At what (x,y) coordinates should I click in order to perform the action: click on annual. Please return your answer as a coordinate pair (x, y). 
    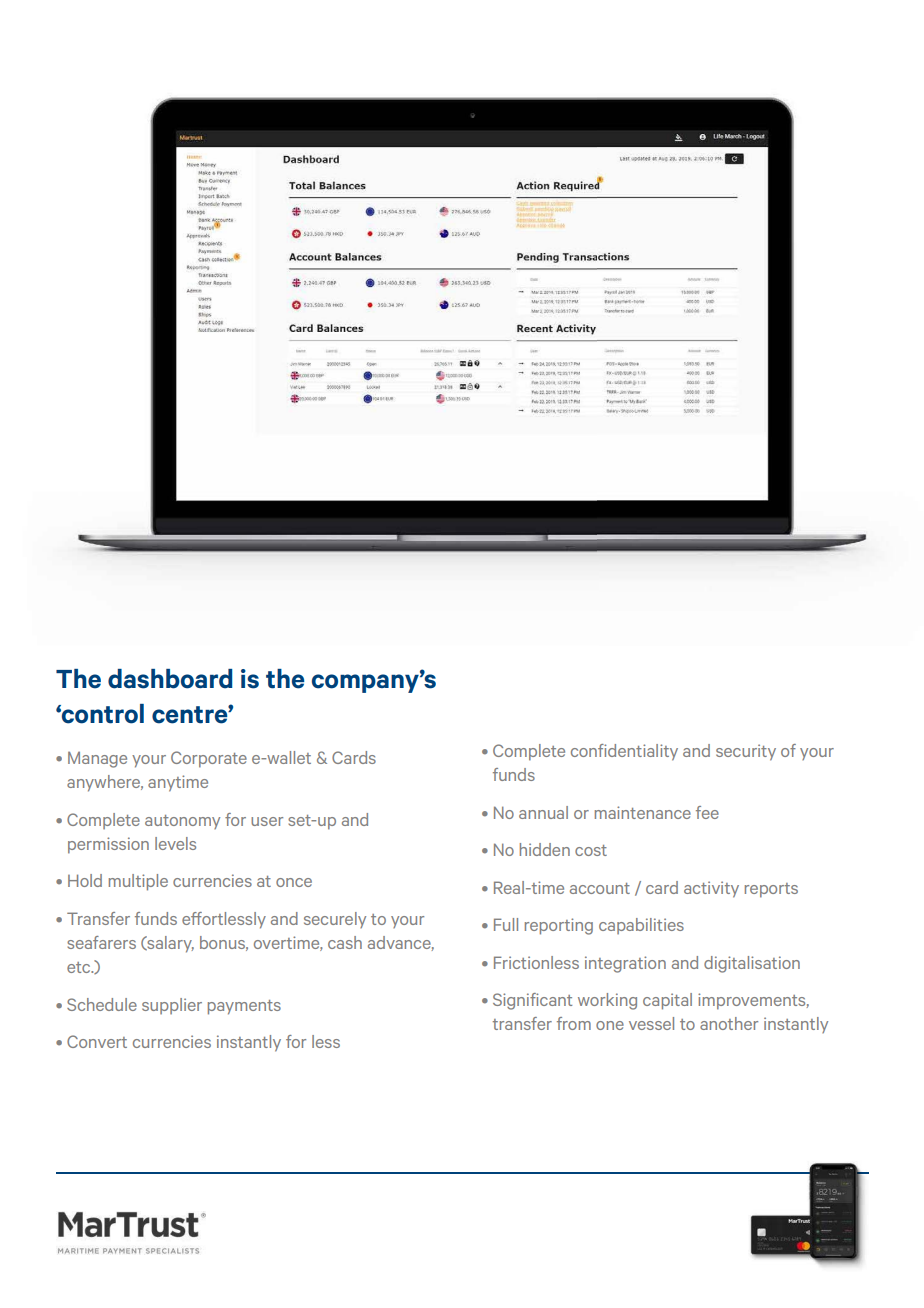
    Looking at the image, I should click on (543, 812).
